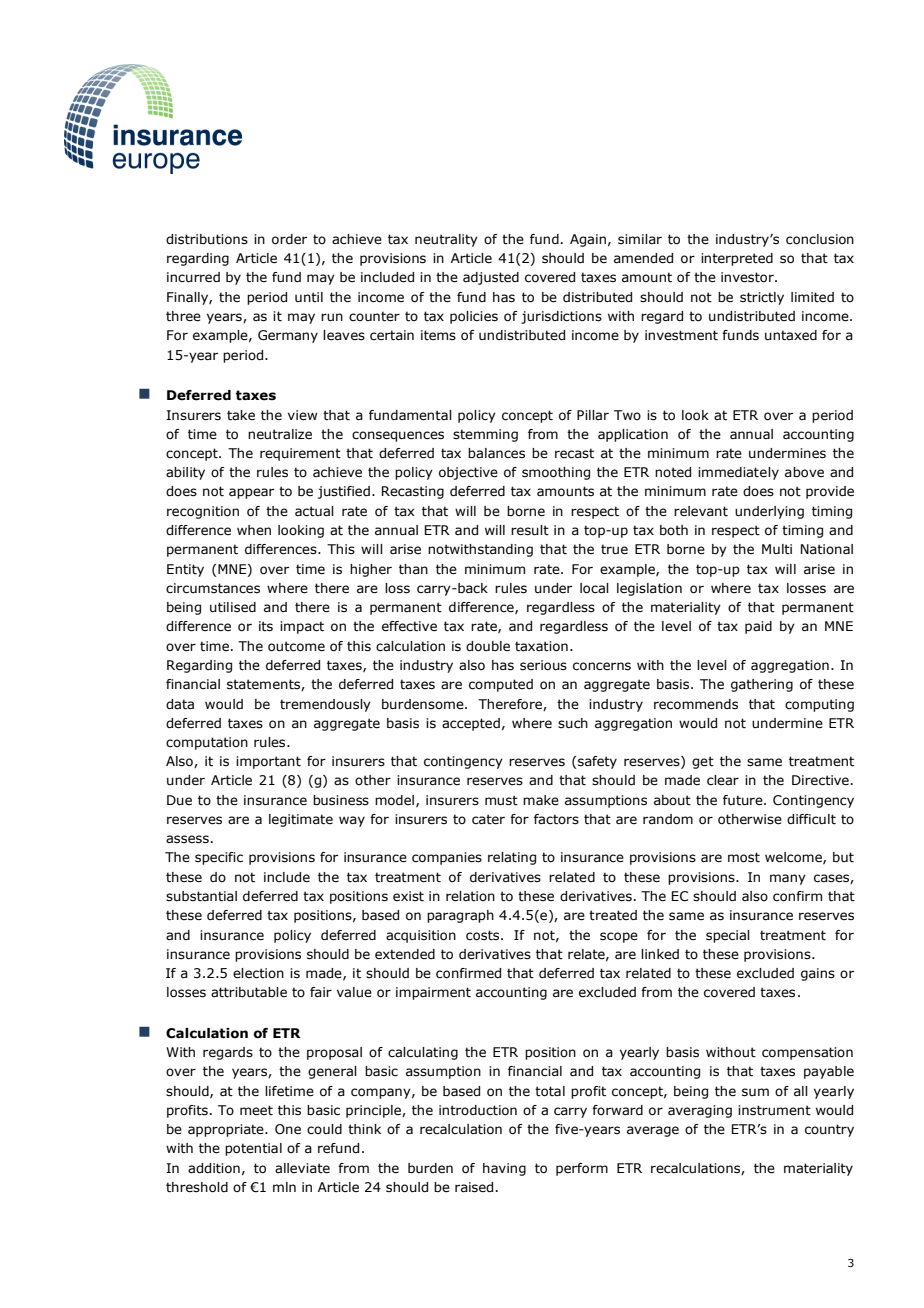 The image size is (924, 1308). Describe the element at coordinates (471, 724) in the page. I see `accepted` at that location.
